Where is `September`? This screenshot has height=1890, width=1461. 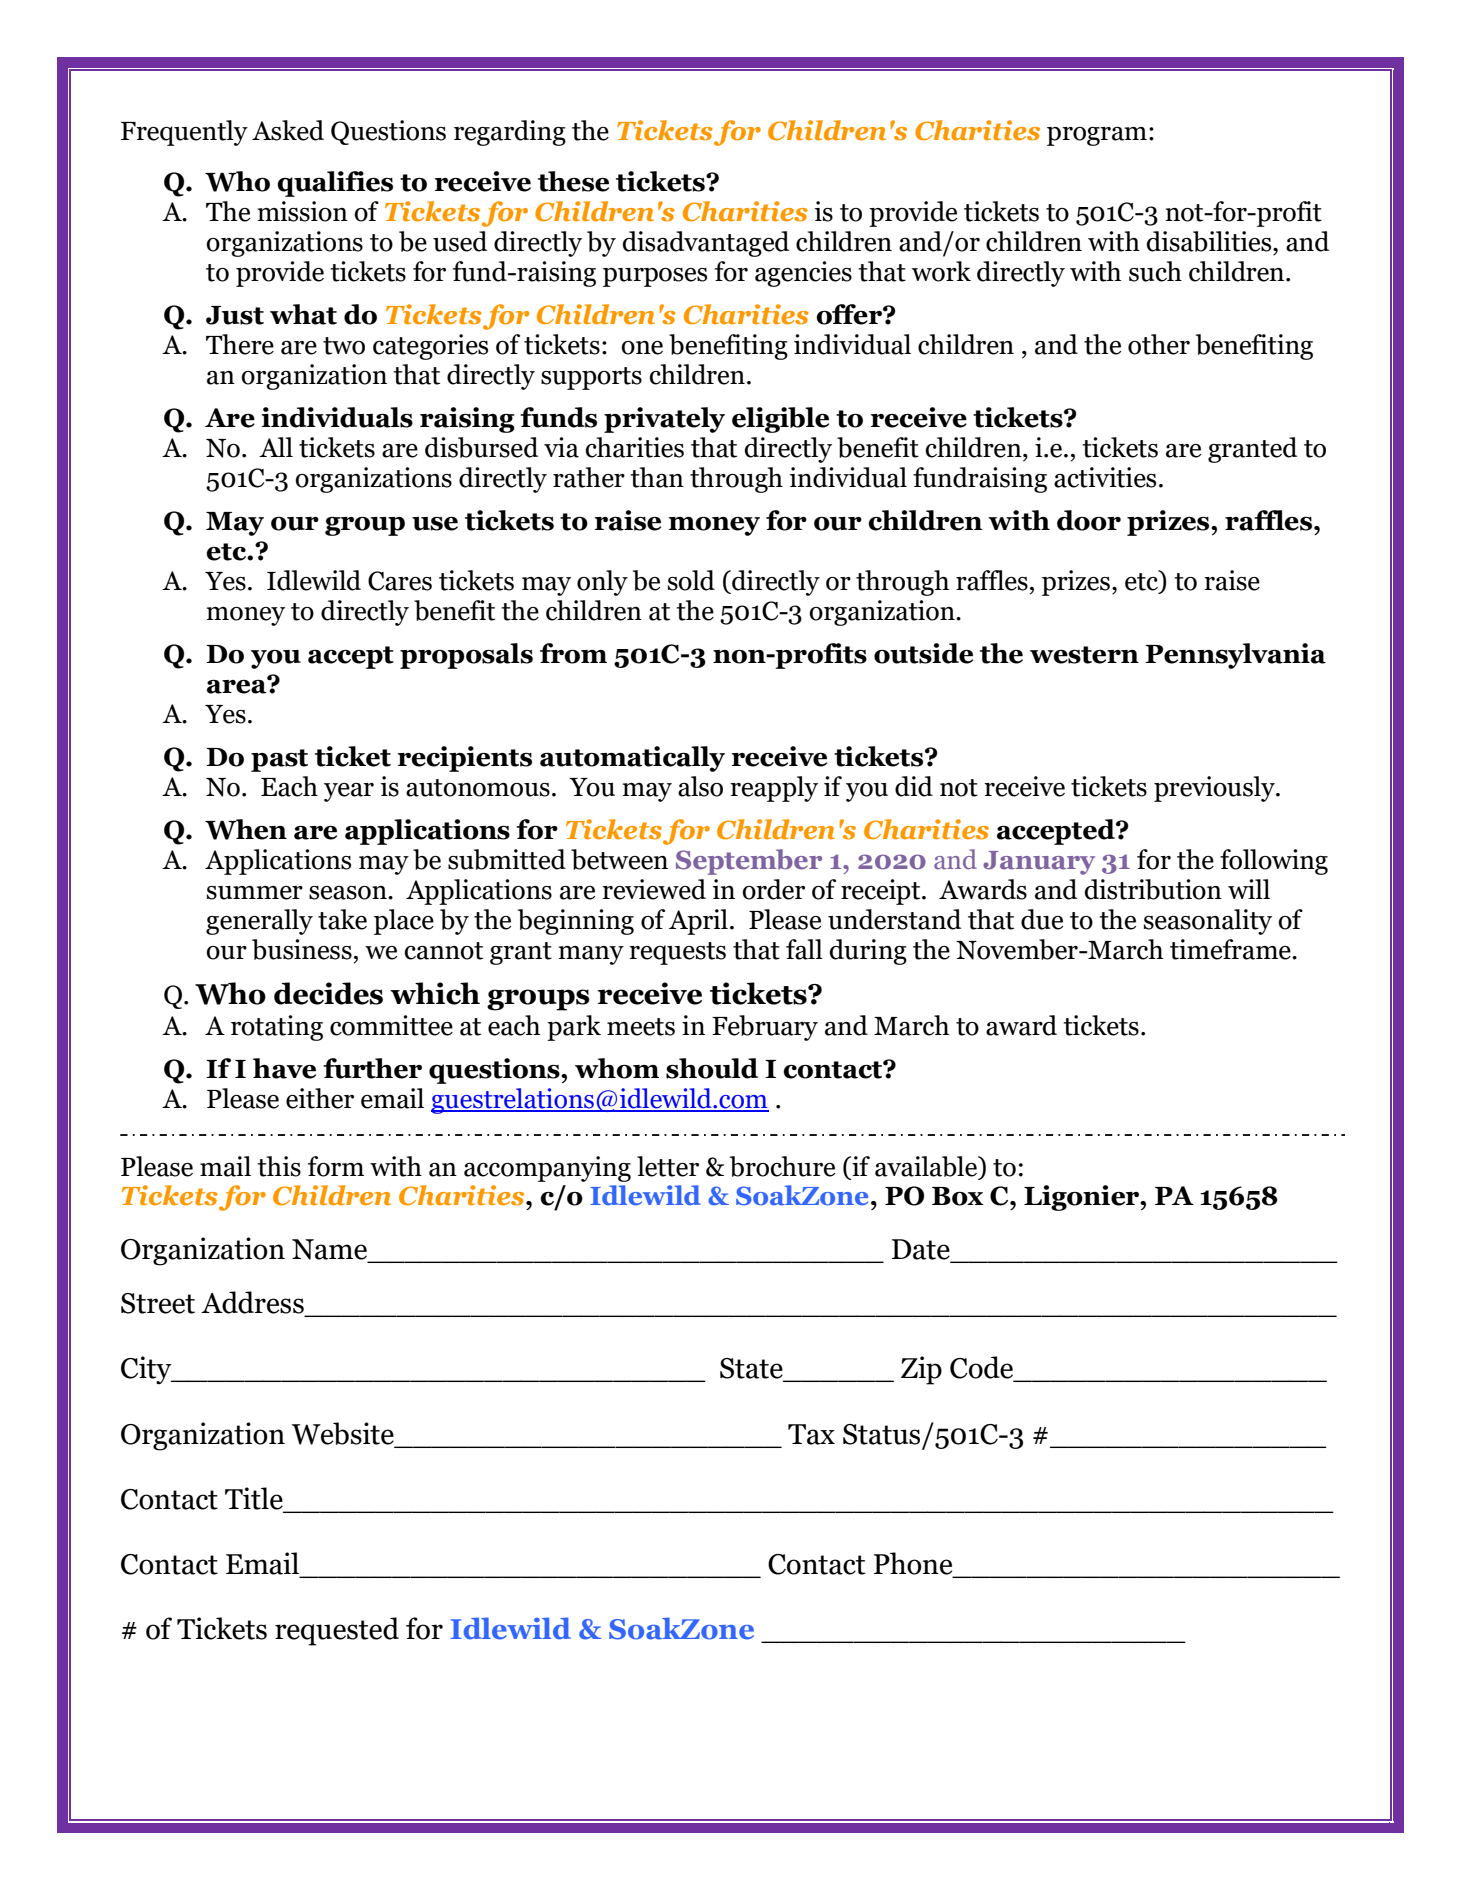
September is located at coordinates (749, 862).
